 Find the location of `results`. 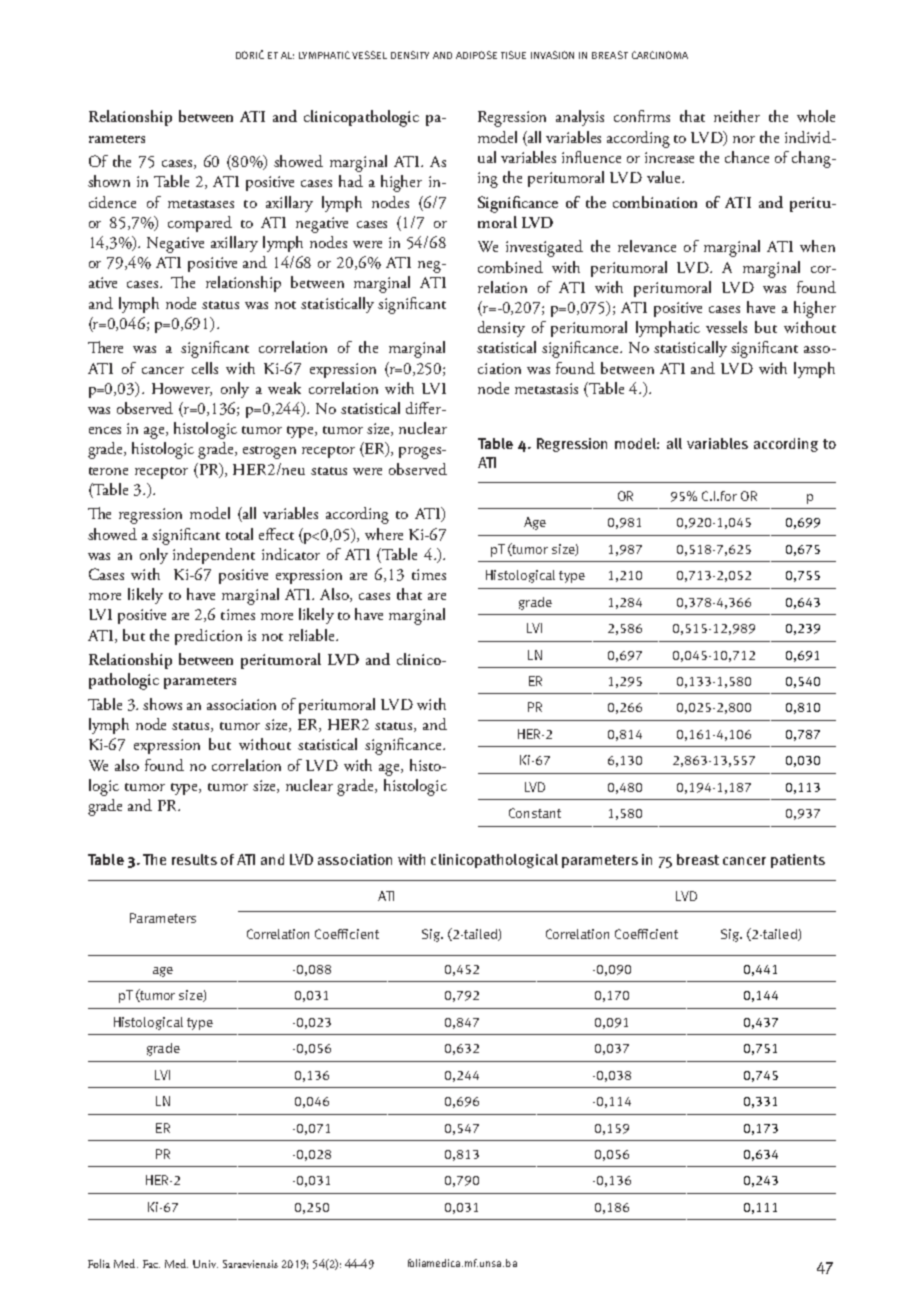

results is located at coordinates (194, 859).
